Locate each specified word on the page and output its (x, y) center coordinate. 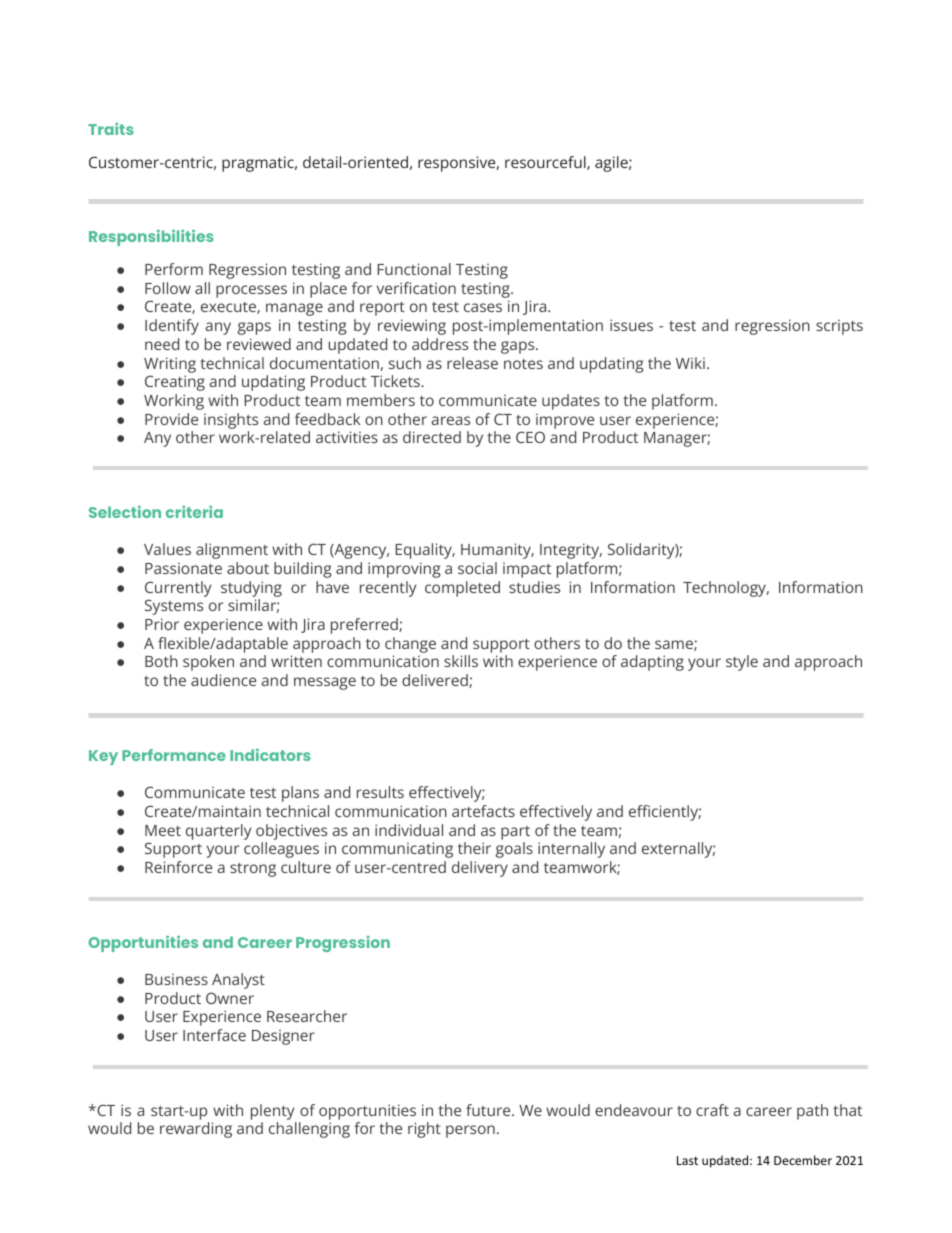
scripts (839, 327)
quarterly (218, 832)
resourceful (546, 163)
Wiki (690, 363)
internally (571, 850)
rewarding (196, 1130)
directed (432, 437)
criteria (194, 512)
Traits (111, 129)
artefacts (483, 811)
